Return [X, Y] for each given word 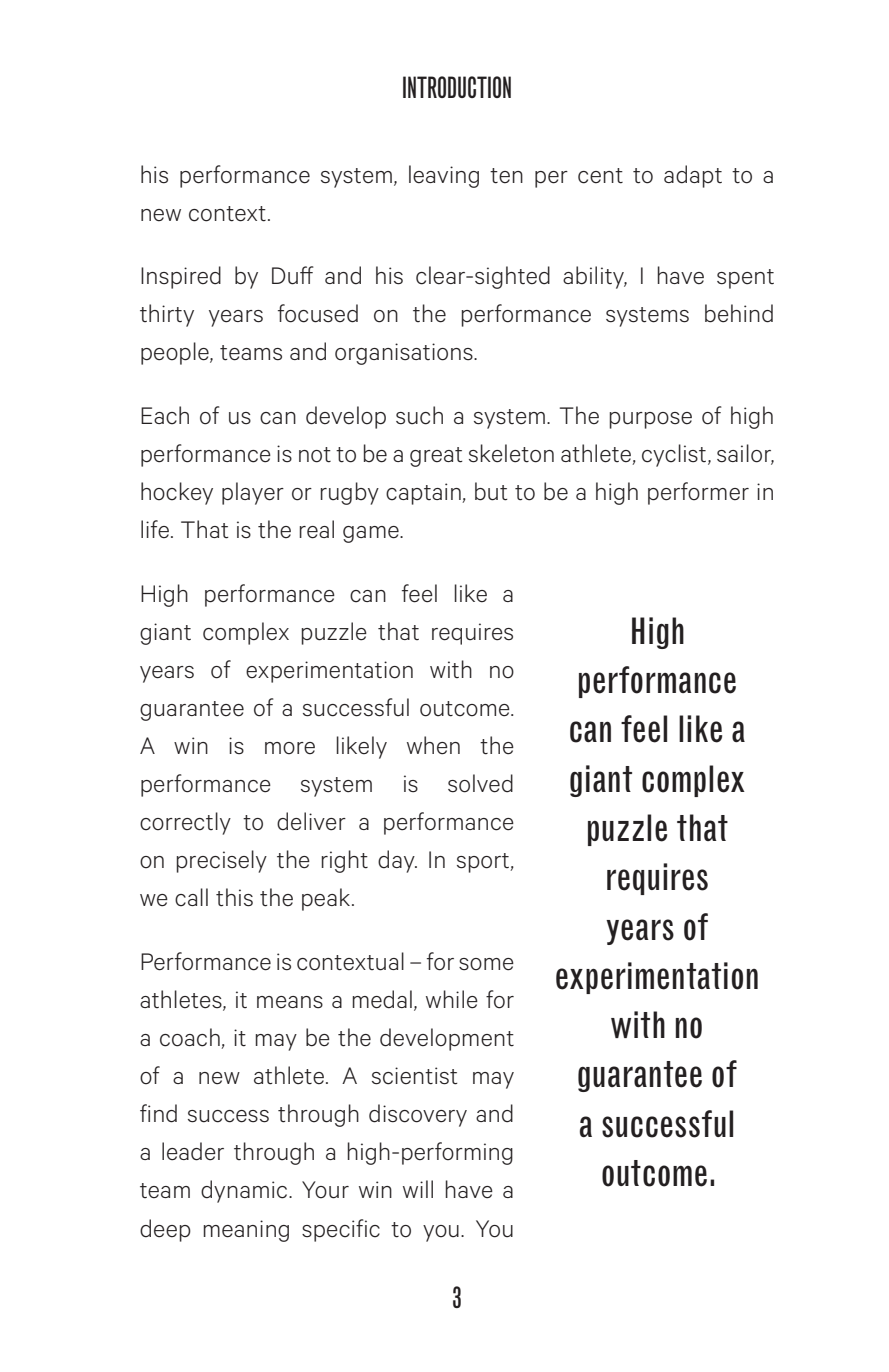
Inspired [181, 277]
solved [480, 783]
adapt [693, 176]
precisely [222, 861]
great [436, 457]
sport [484, 863]
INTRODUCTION [457, 87]
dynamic [245, 1191]
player [253, 493]
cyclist [675, 455]
